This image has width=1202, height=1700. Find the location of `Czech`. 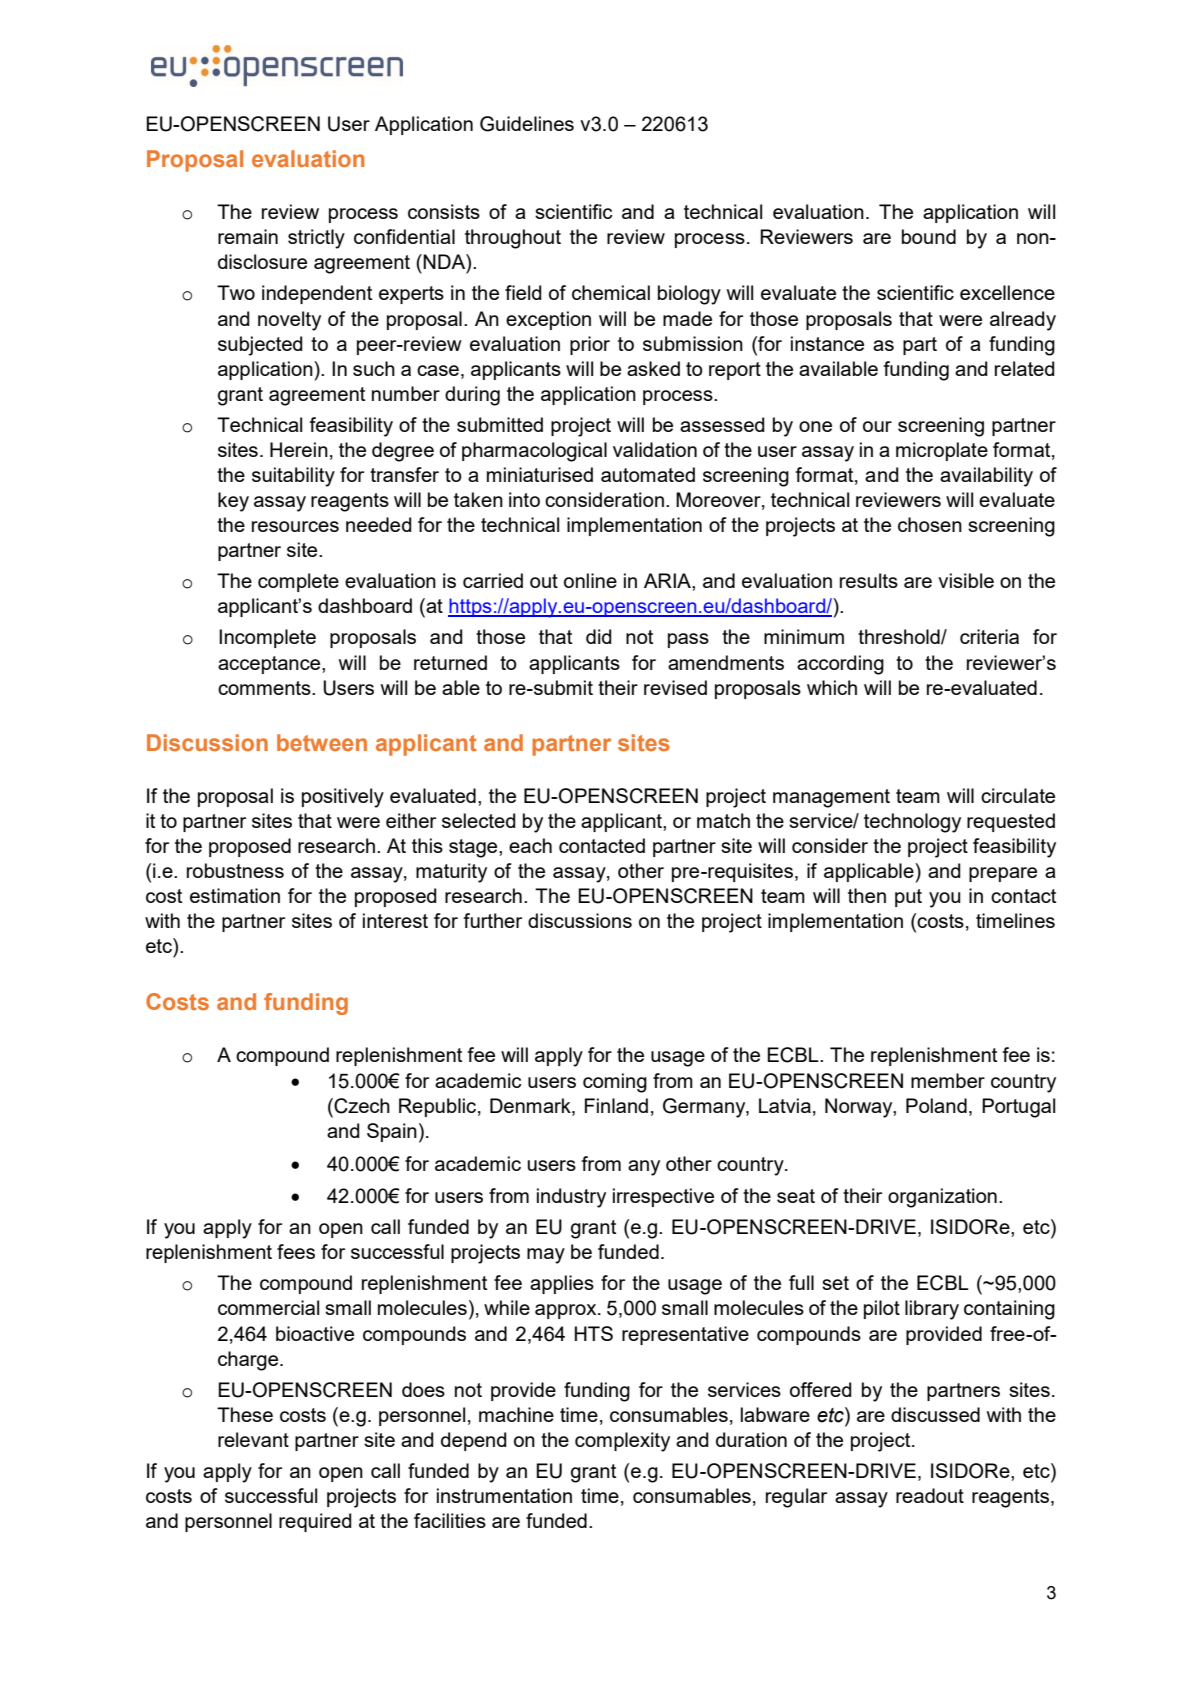

Czech is located at coordinates (361, 1106).
